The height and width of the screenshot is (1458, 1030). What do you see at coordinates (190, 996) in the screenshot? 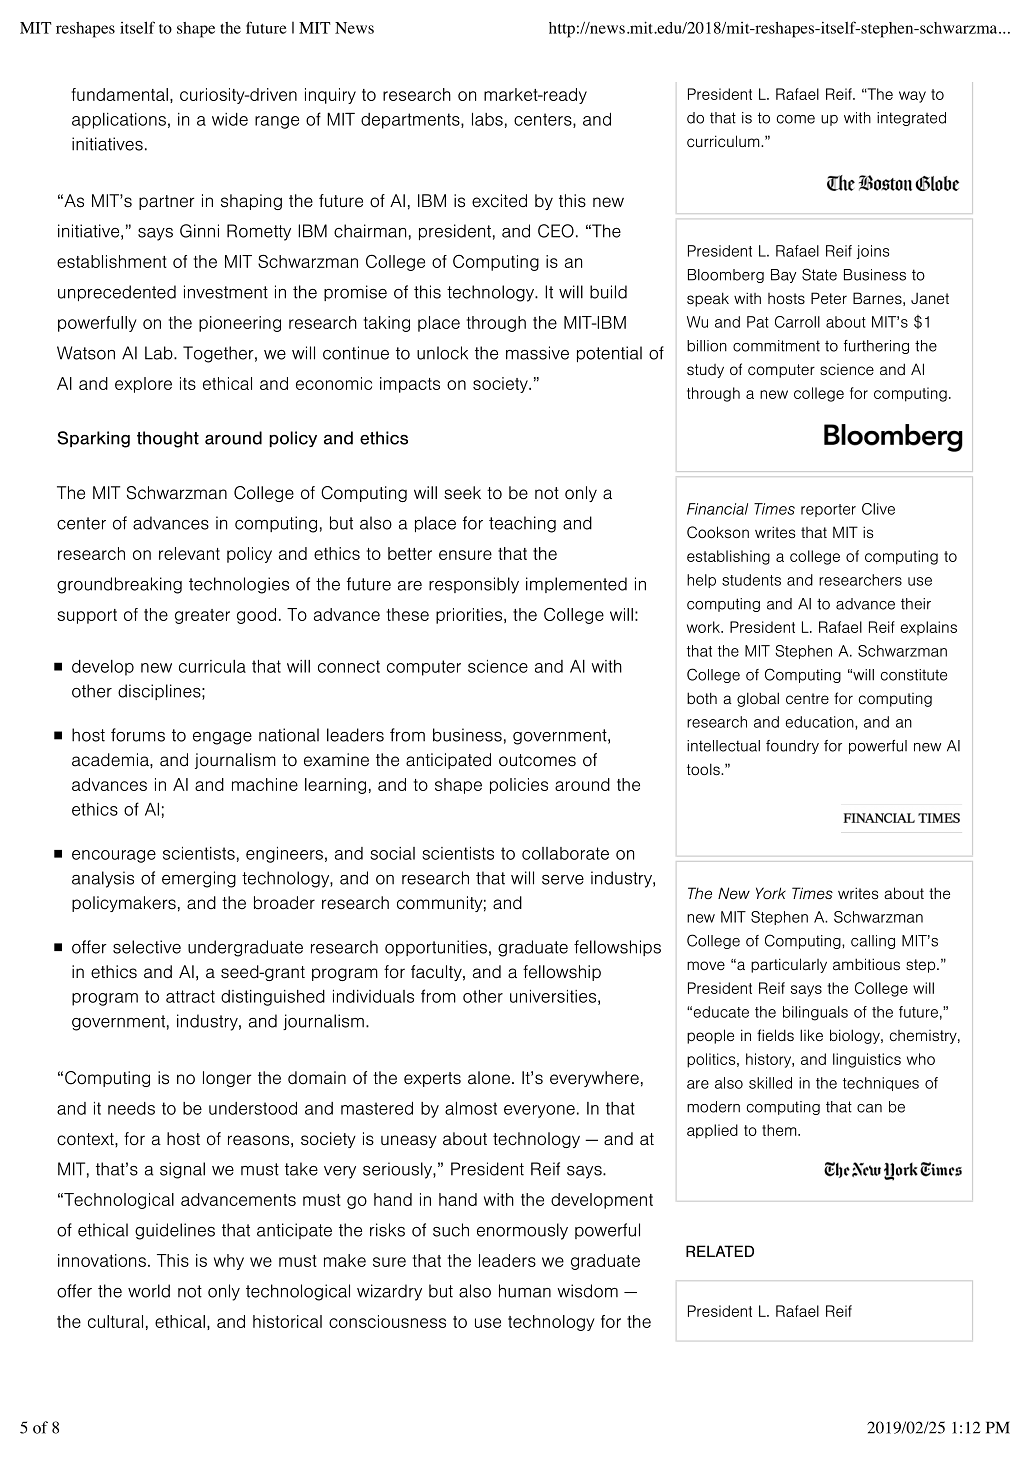
I see `attract` at bounding box center [190, 996].
